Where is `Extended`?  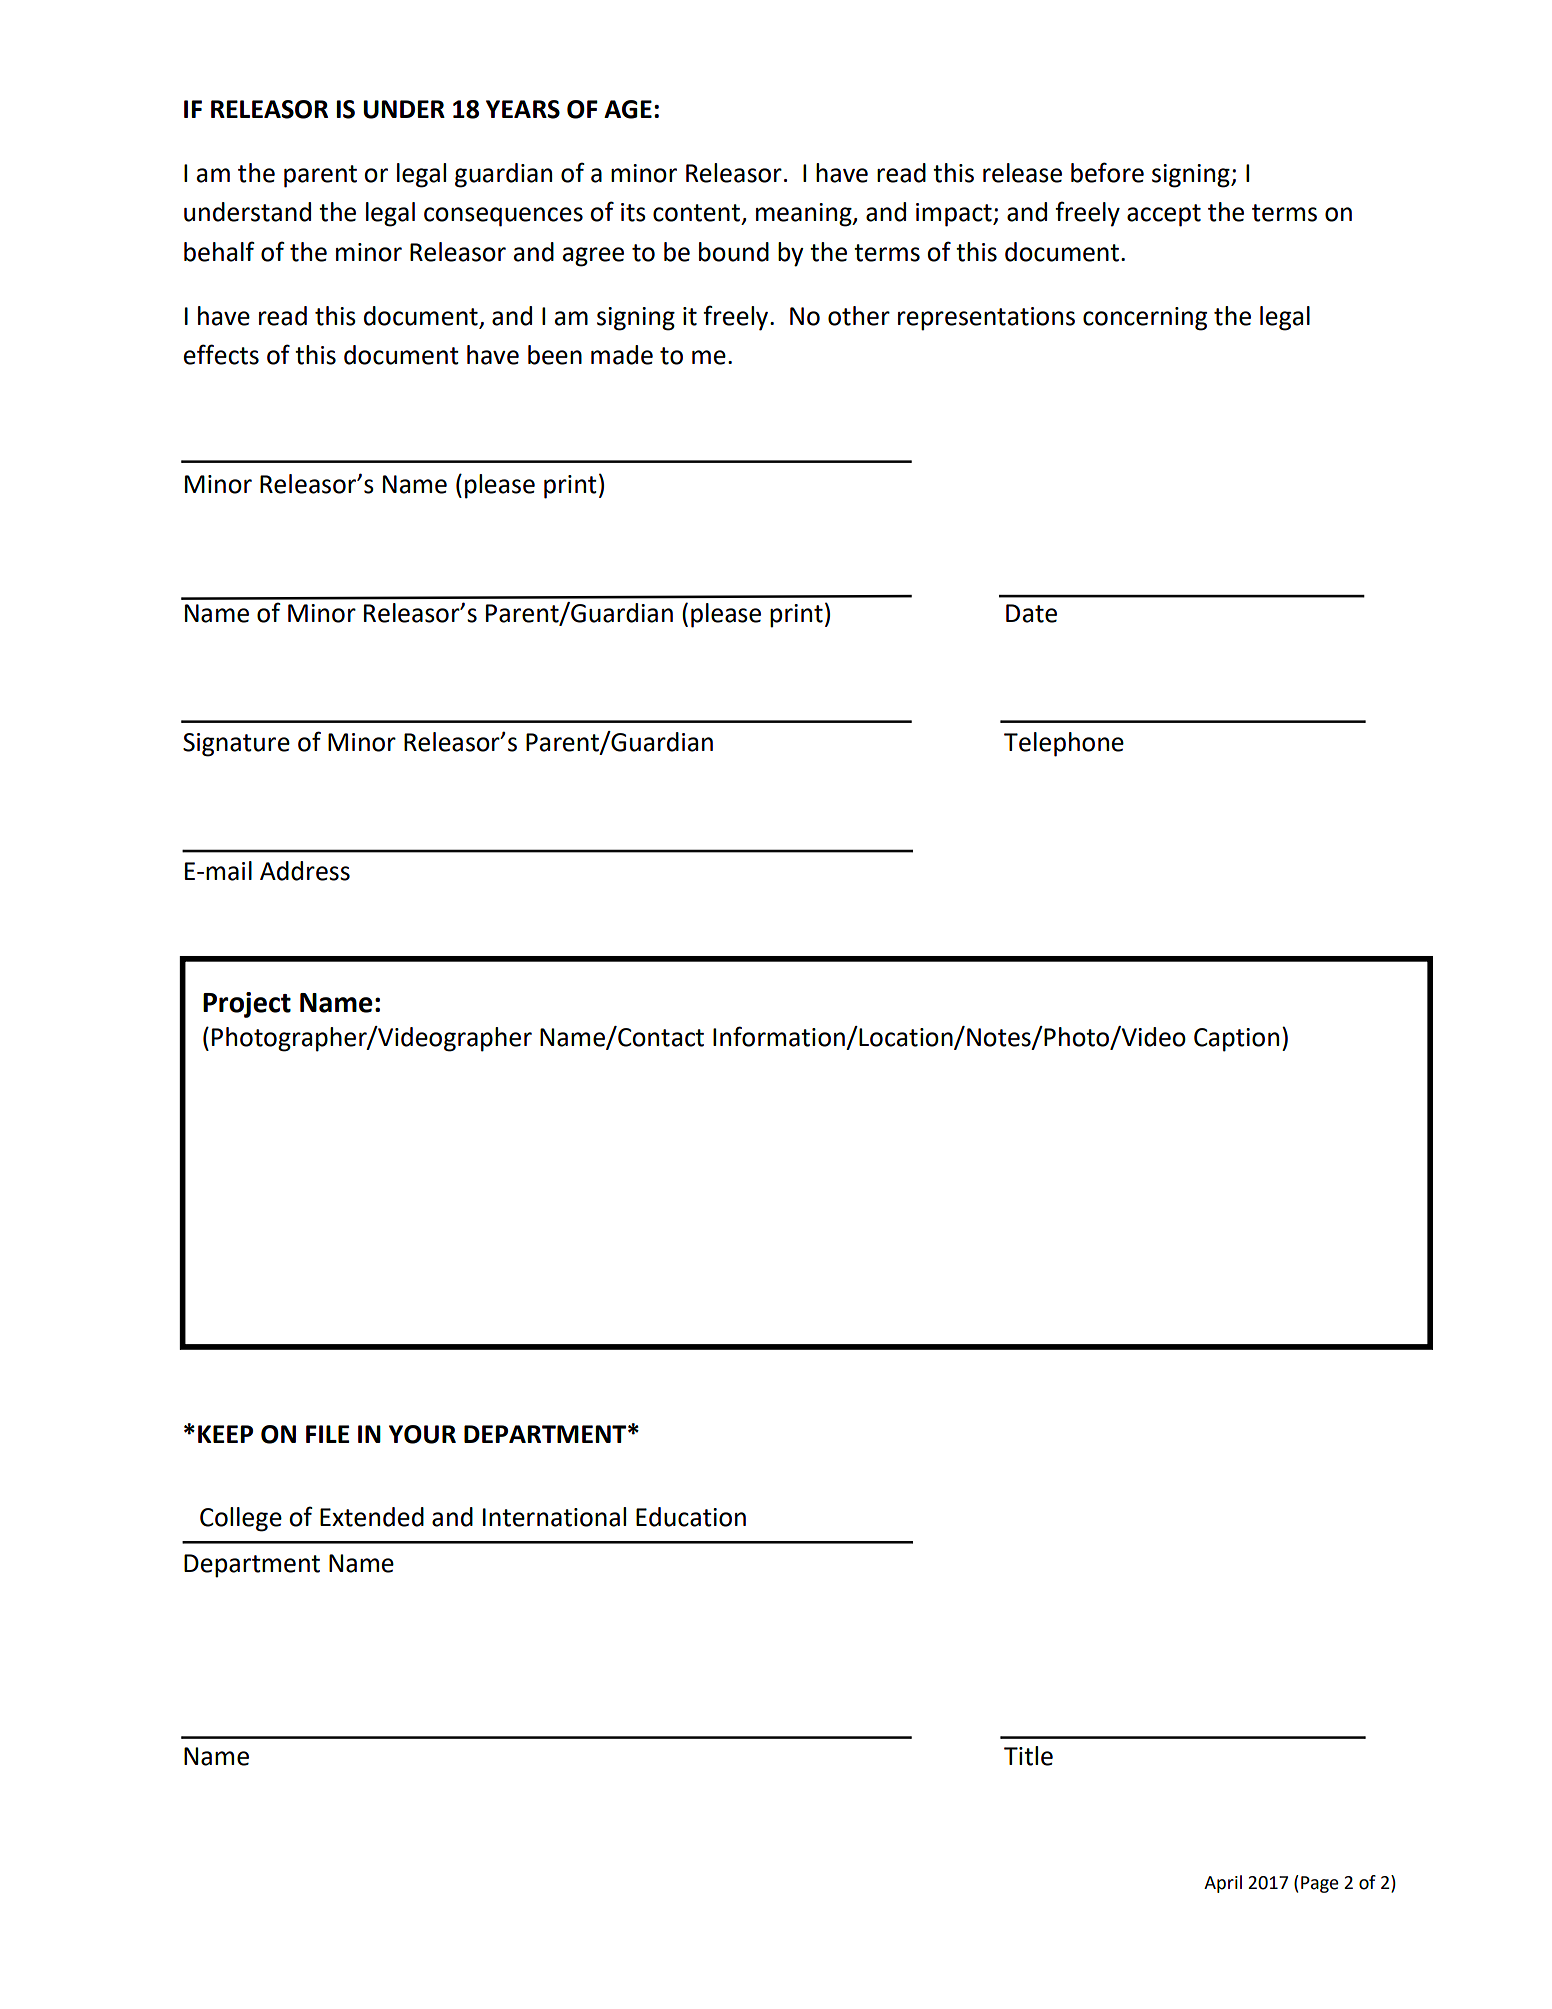 Extended is located at coordinates (372, 1517).
